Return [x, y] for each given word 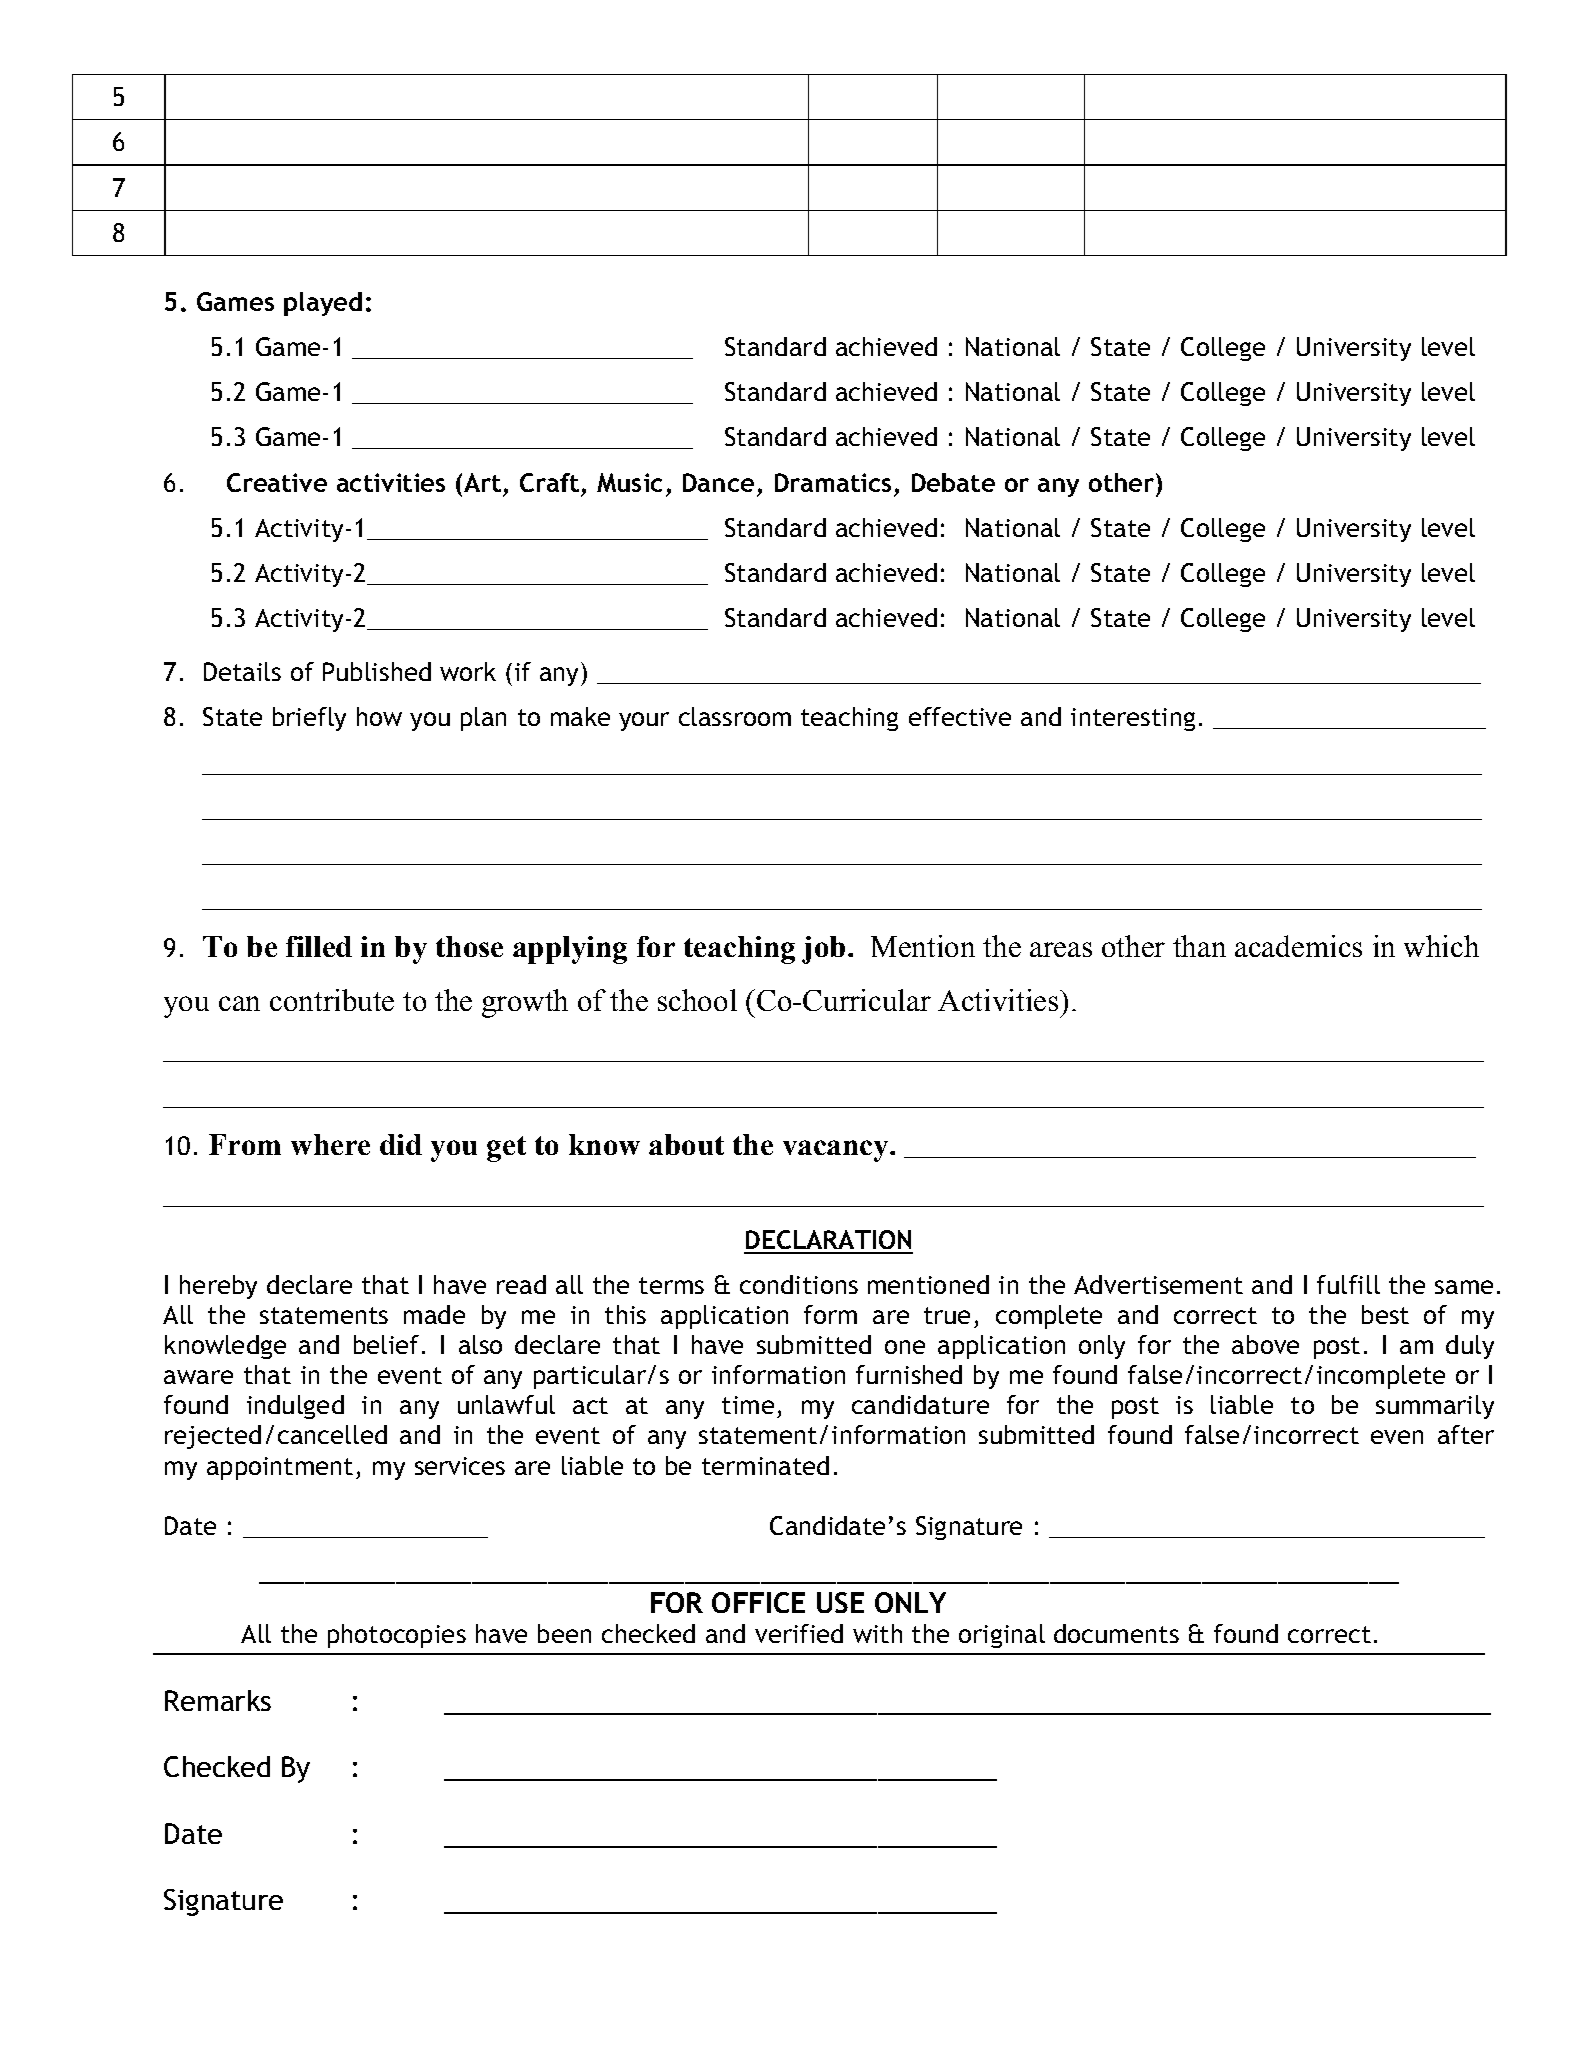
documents [1116, 1633]
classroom [735, 716]
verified [799, 1633]
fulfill [1348, 1284]
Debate [953, 482]
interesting [1133, 719]
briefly [309, 719]
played [323, 304]
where [330, 1144]
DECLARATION [828, 1239]
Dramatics [833, 482]
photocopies [397, 1636]
